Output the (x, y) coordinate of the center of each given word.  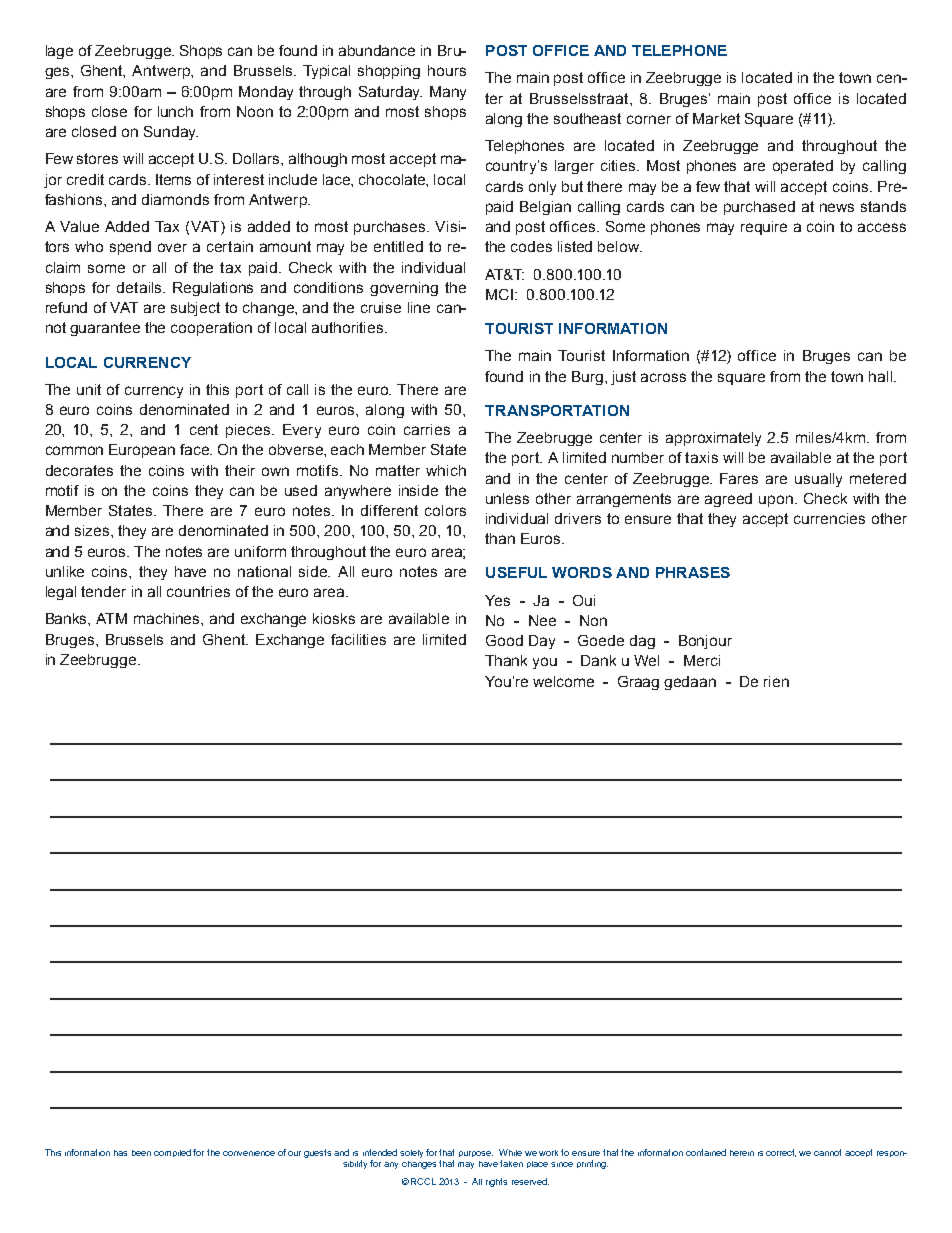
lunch (175, 111)
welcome (563, 681)
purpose (476, 1154)
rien (776, 681)
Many (448, 93)
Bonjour (705, 642)
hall (882, 376)
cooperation (211, 329)
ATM (111, 618)
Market (716, 118)
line (419, 307)
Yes (497, 600)
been (141, 1153)
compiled (172, 1153)
